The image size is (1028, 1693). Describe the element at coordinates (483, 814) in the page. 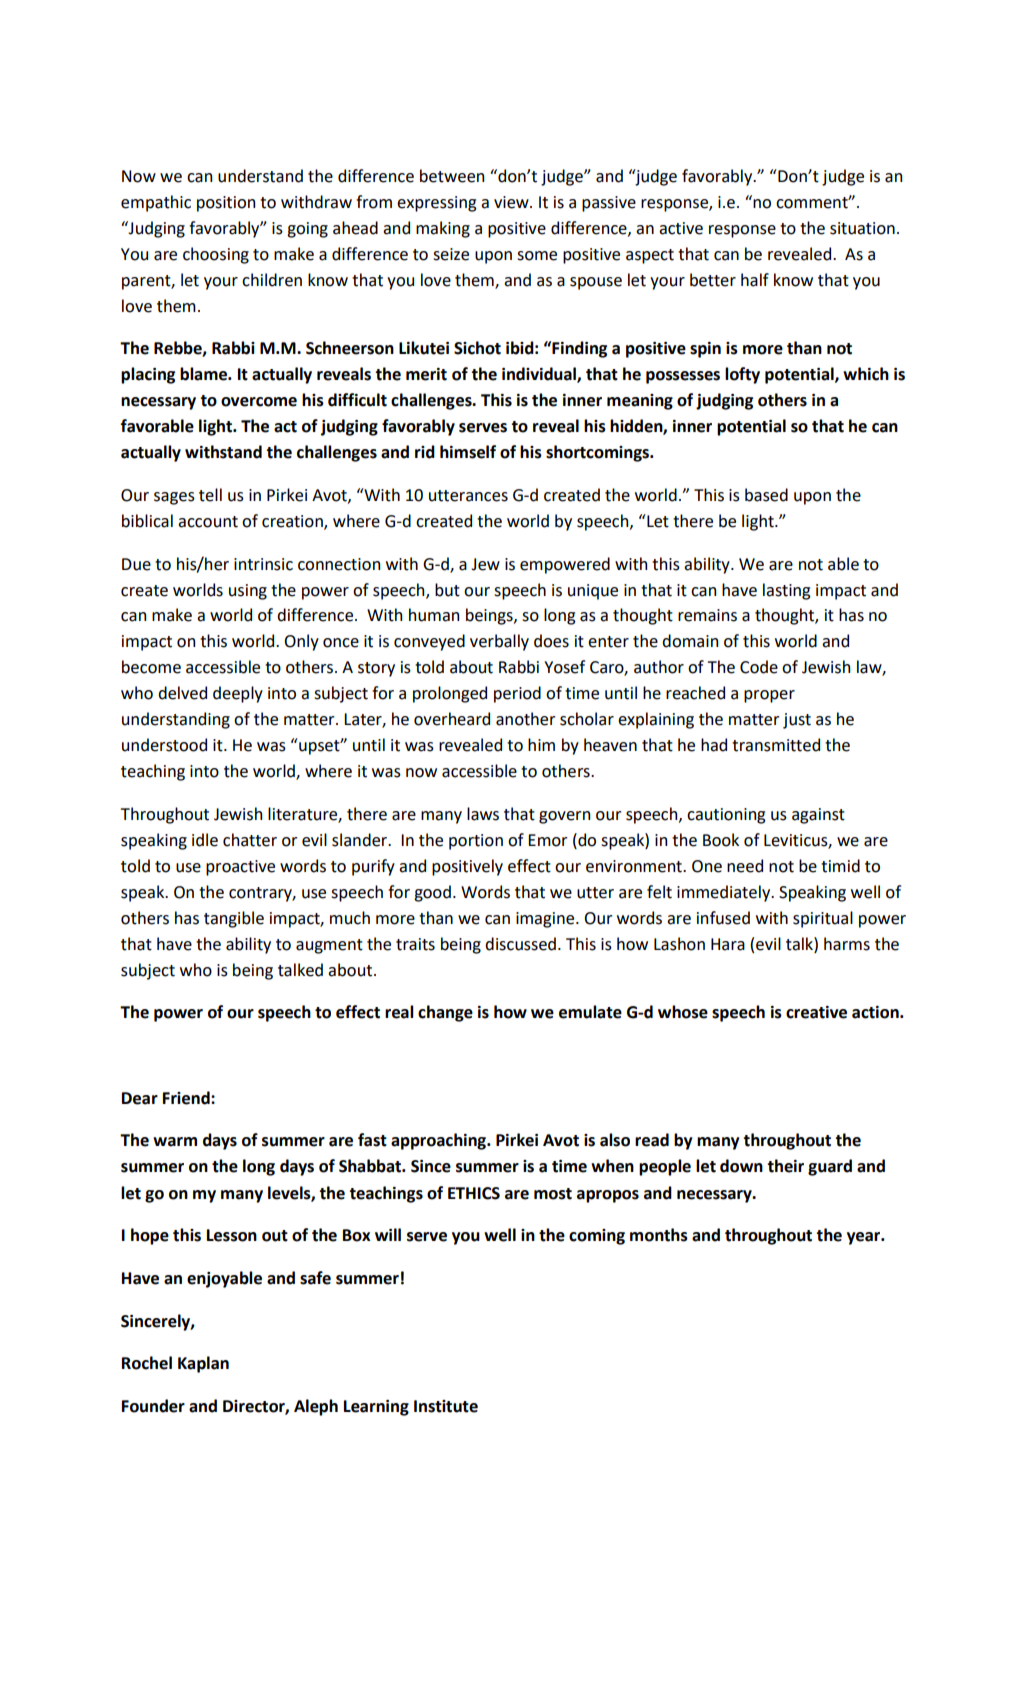

I see `laws` at that location.
